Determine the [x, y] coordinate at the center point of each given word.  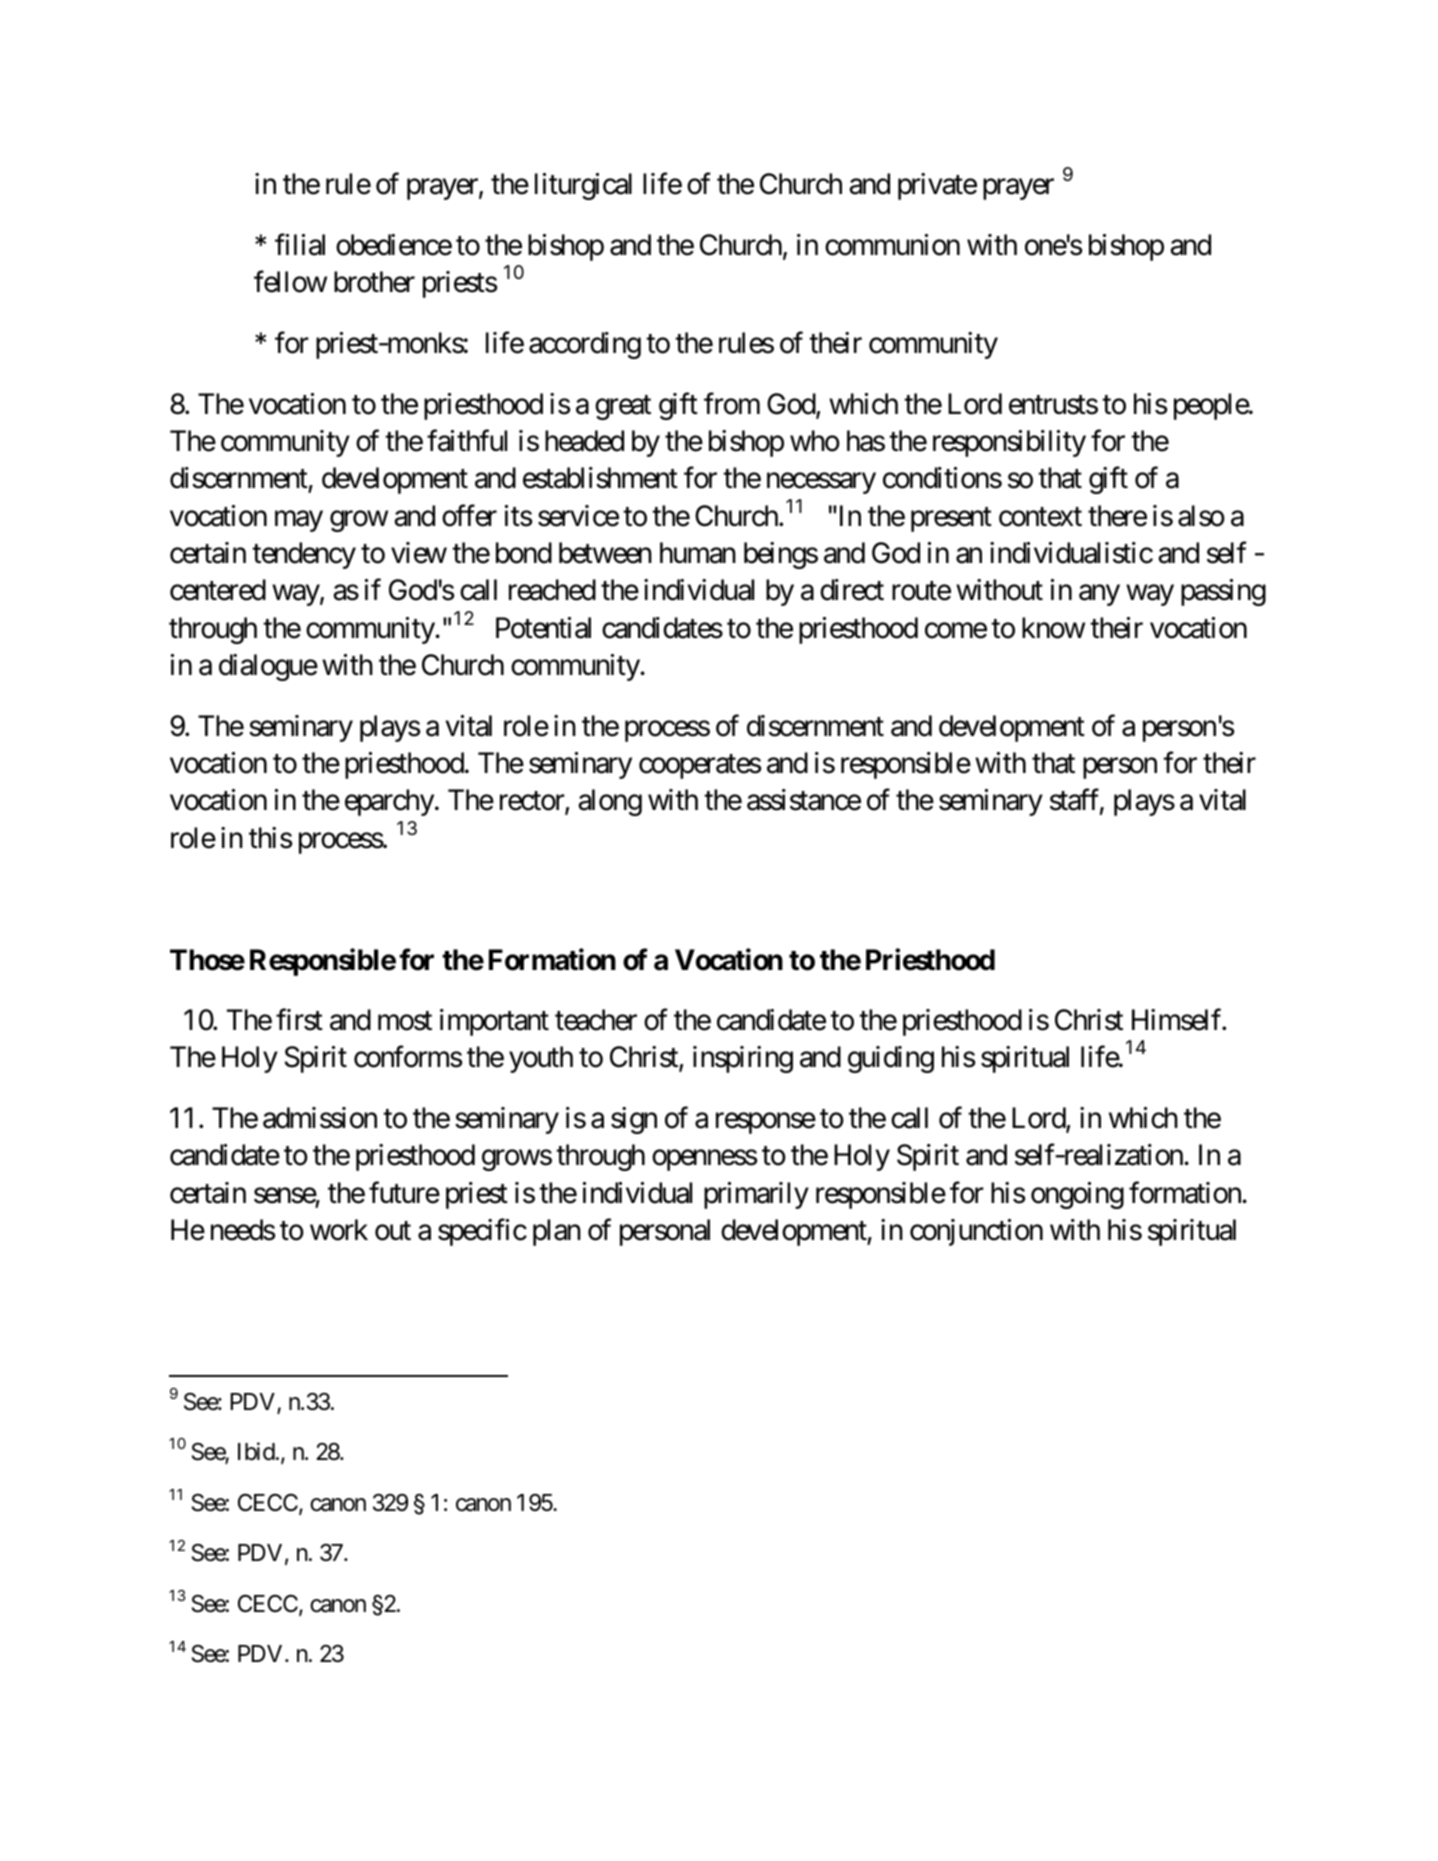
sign [634, 1120]
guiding [891, 1059]
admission [320, 1118]
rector [533, 803]
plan [557, 1232]
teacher [596, 1020]
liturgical [583, 186]
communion [892, 245]
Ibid [256, 1451]
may [299, 521]
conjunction [976, 1232]
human [698, 553]
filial [300, 245]
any [1099, 595]
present [951, 520]
